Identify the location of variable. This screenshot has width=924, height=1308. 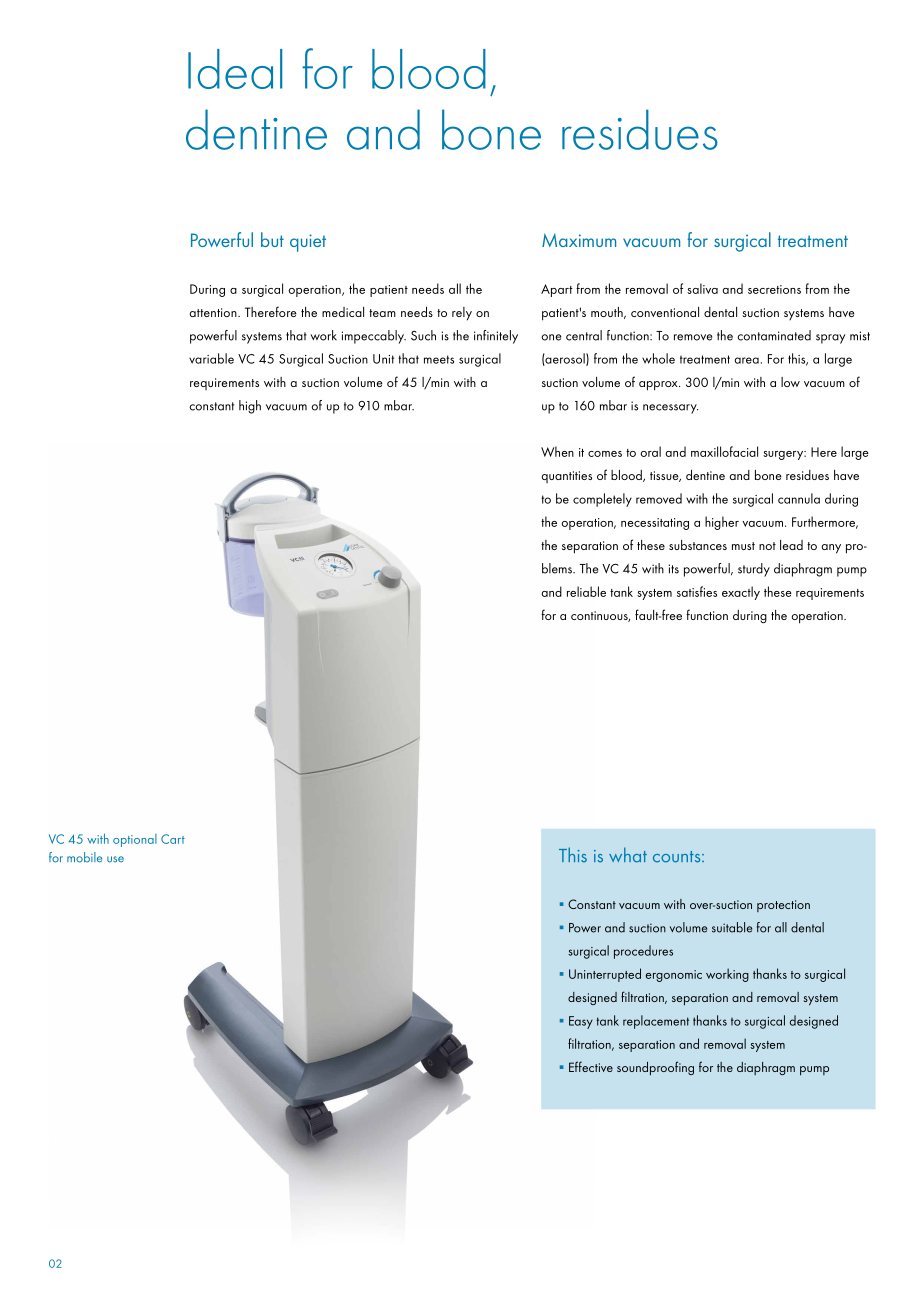
(211, 358).
